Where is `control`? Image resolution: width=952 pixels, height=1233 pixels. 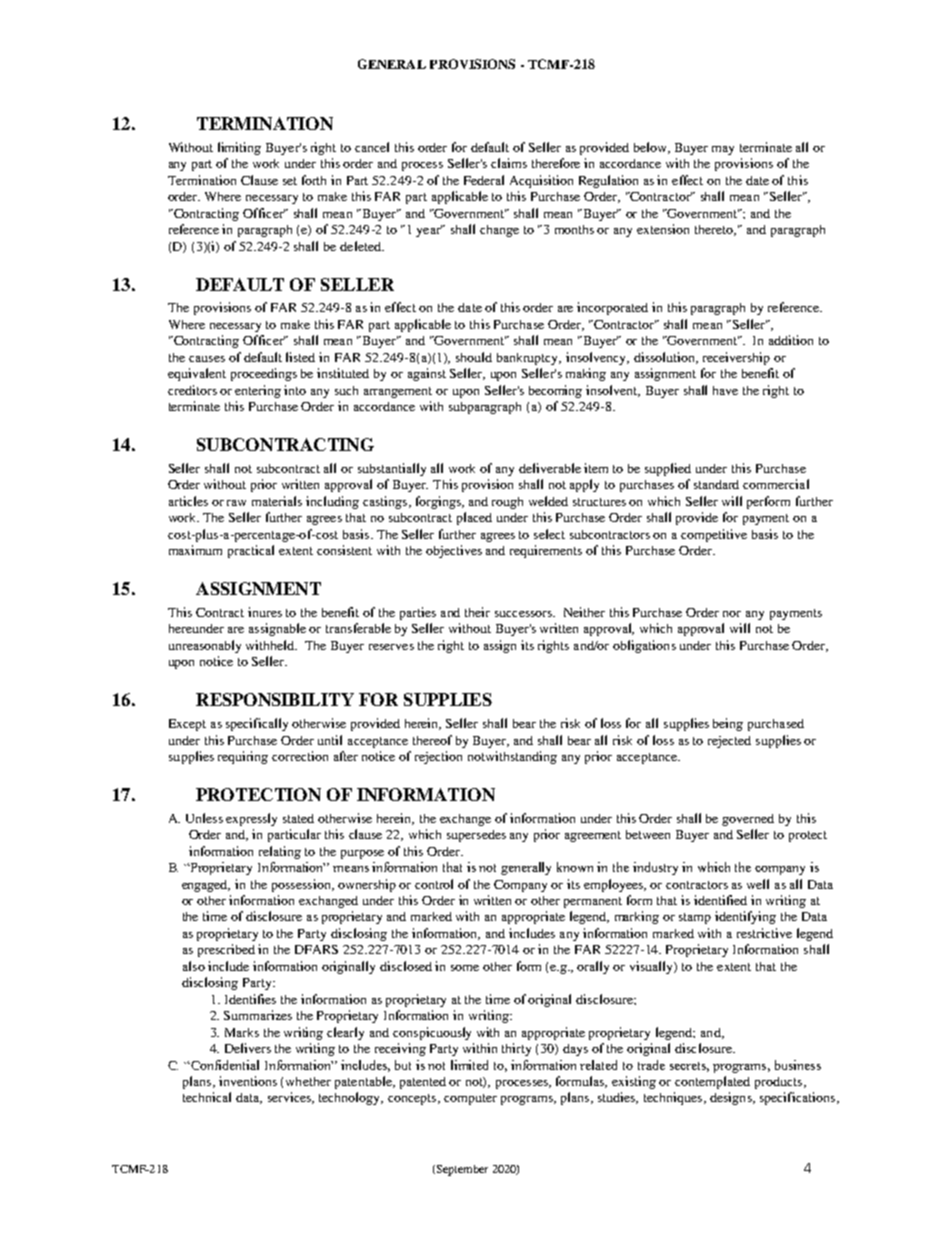 control is located at coordinates (434, 884).
